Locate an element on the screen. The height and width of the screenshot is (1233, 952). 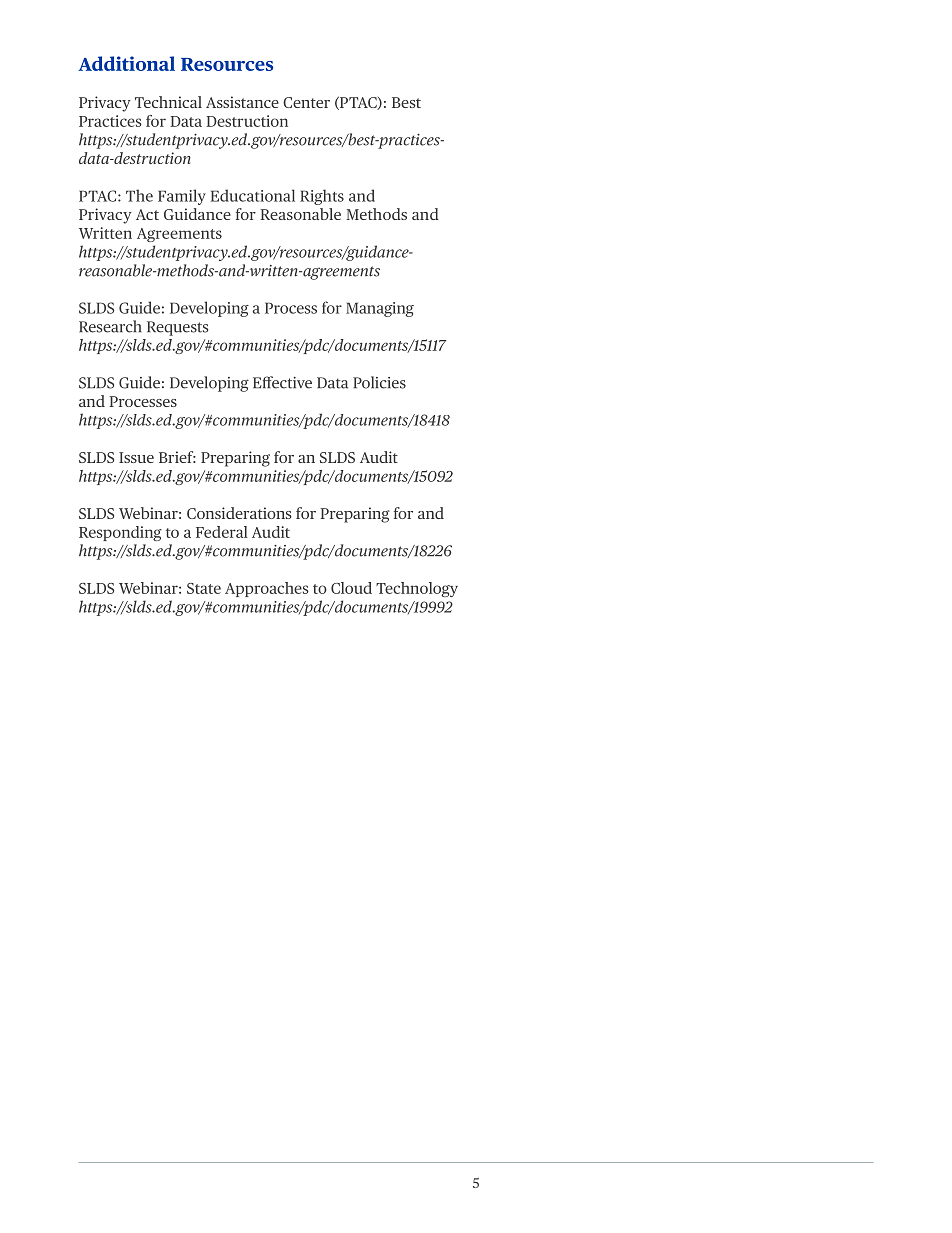
Policies is located at coordinates (379, 382).
